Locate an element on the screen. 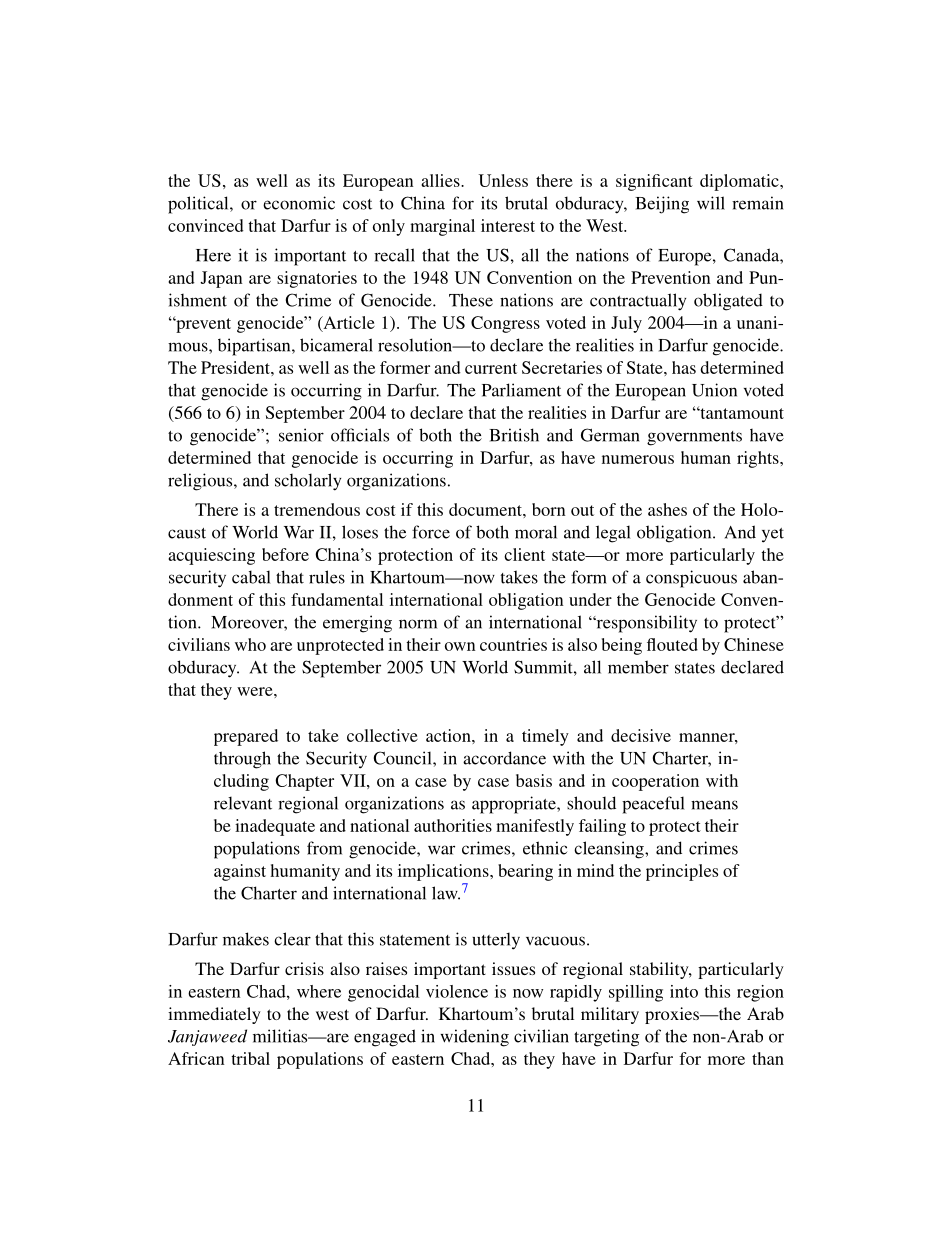 Image resolution: width=952 pixels, height=1233 pixels. prepared is located at coordinates (246, 737).
